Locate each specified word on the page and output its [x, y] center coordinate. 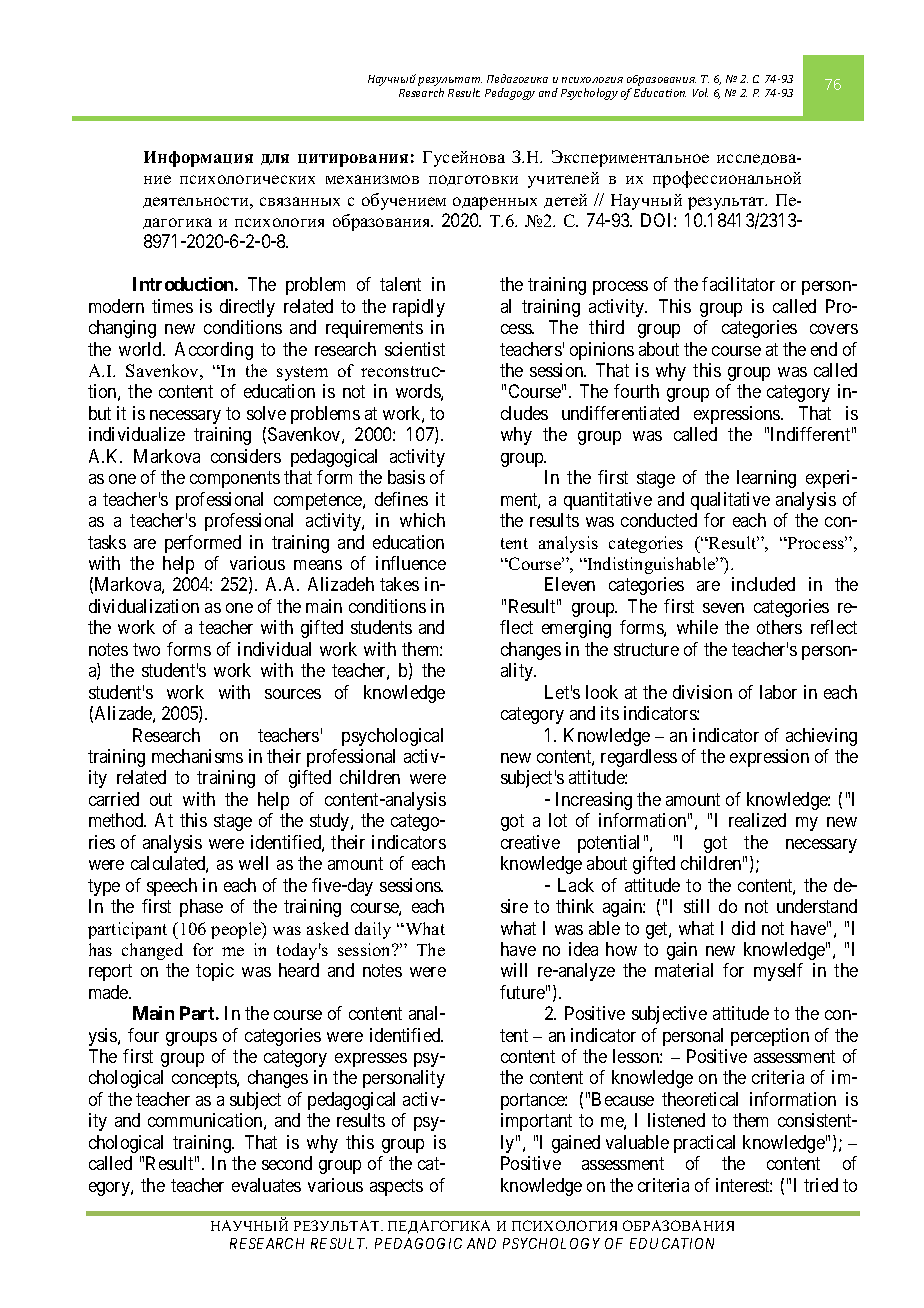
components [235, 479]
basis [406, 477]
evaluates [266, 1185]
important [536, 1122]
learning [766, 479]
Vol [700, 92]
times [172, 306]
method [117, 820]
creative [530, 842]
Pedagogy [510, 94]
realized [757, 820]
